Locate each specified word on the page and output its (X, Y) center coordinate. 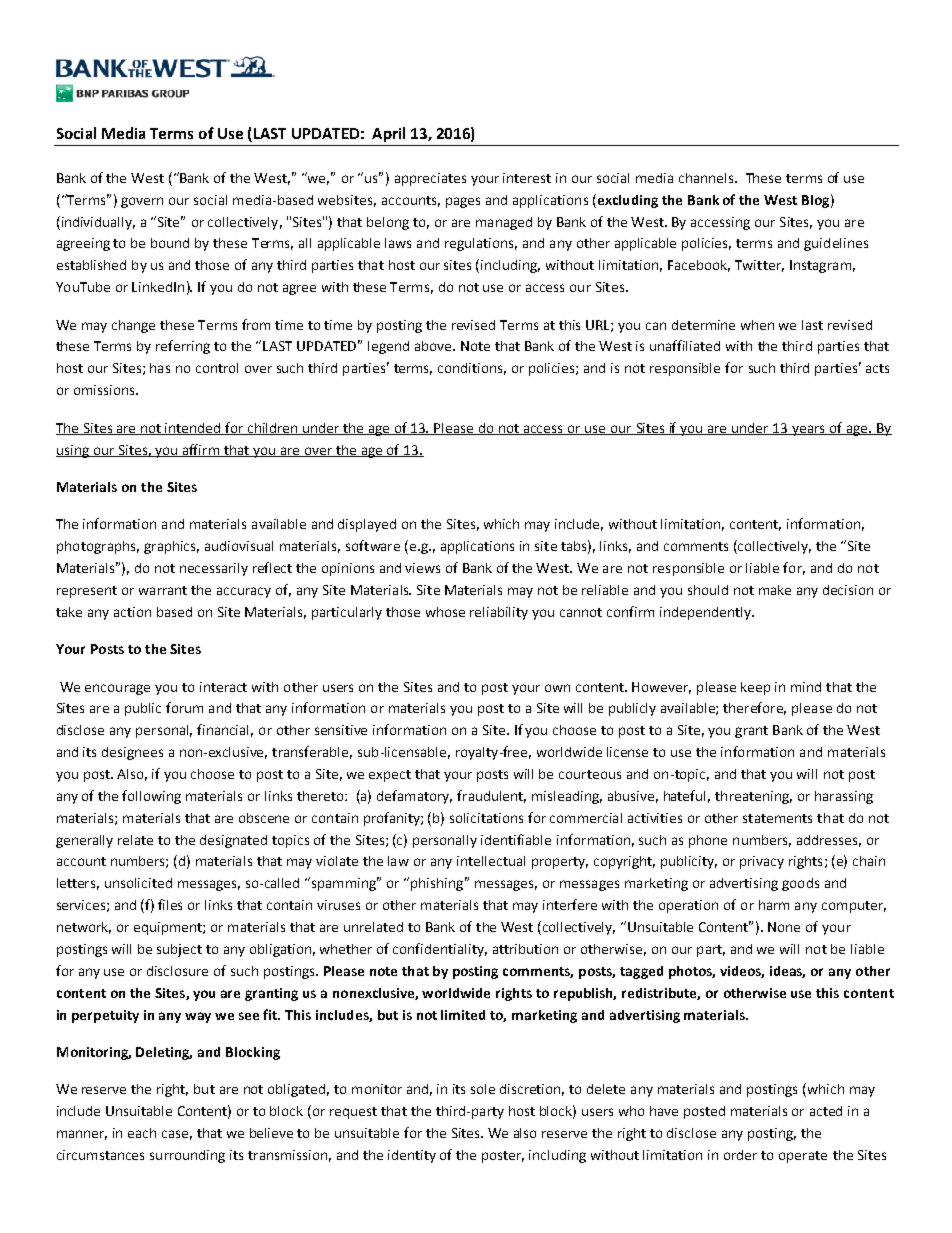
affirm (201, 450)
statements (777, 818)
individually (97, 223)
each (142, 1133)
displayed (367, 525)
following (151, 797)
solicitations (486, 818)
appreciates (430, 179)
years (809, 430)
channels (707, 178)
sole (483, 1089)
